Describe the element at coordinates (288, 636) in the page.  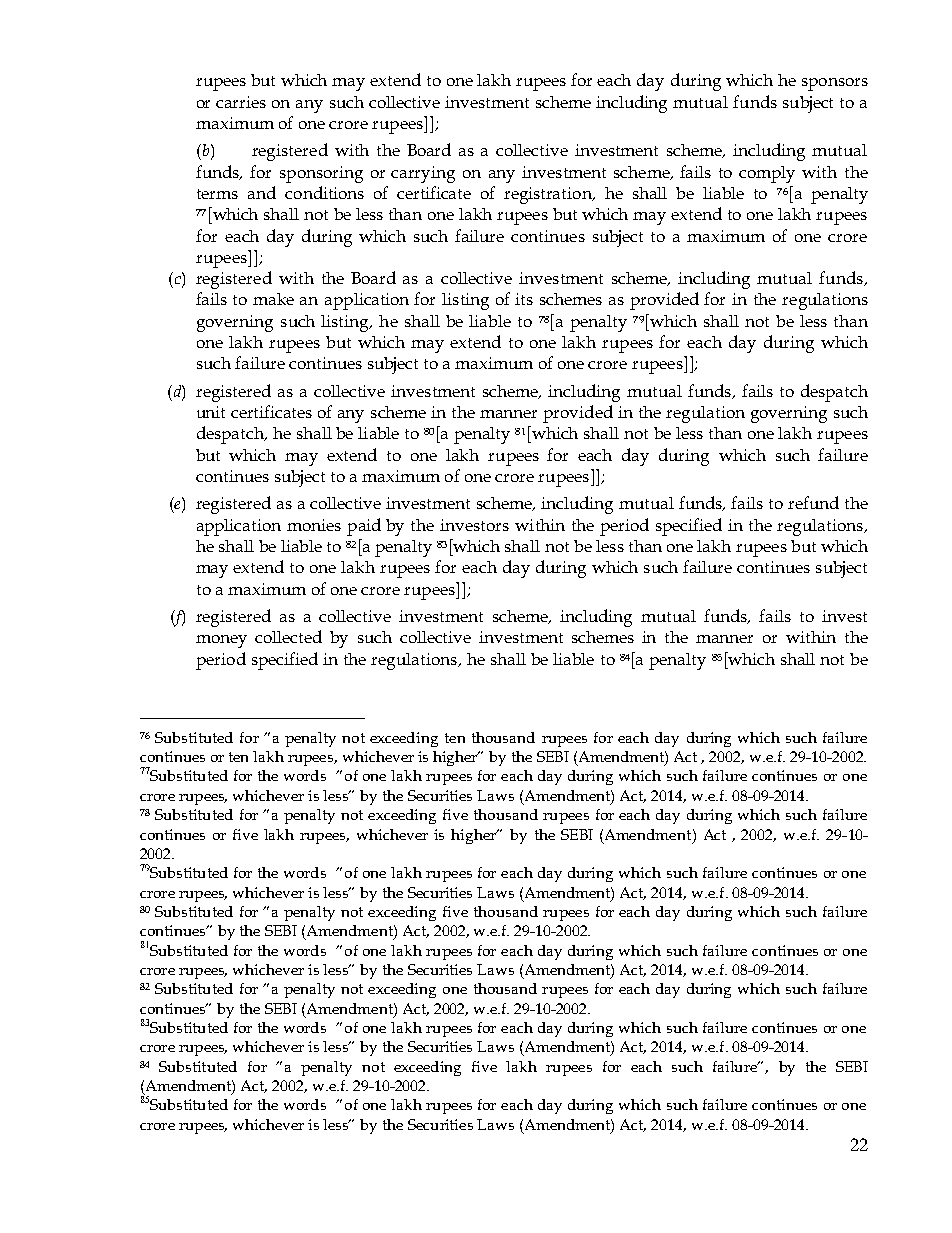
I see `collected` at that location.
